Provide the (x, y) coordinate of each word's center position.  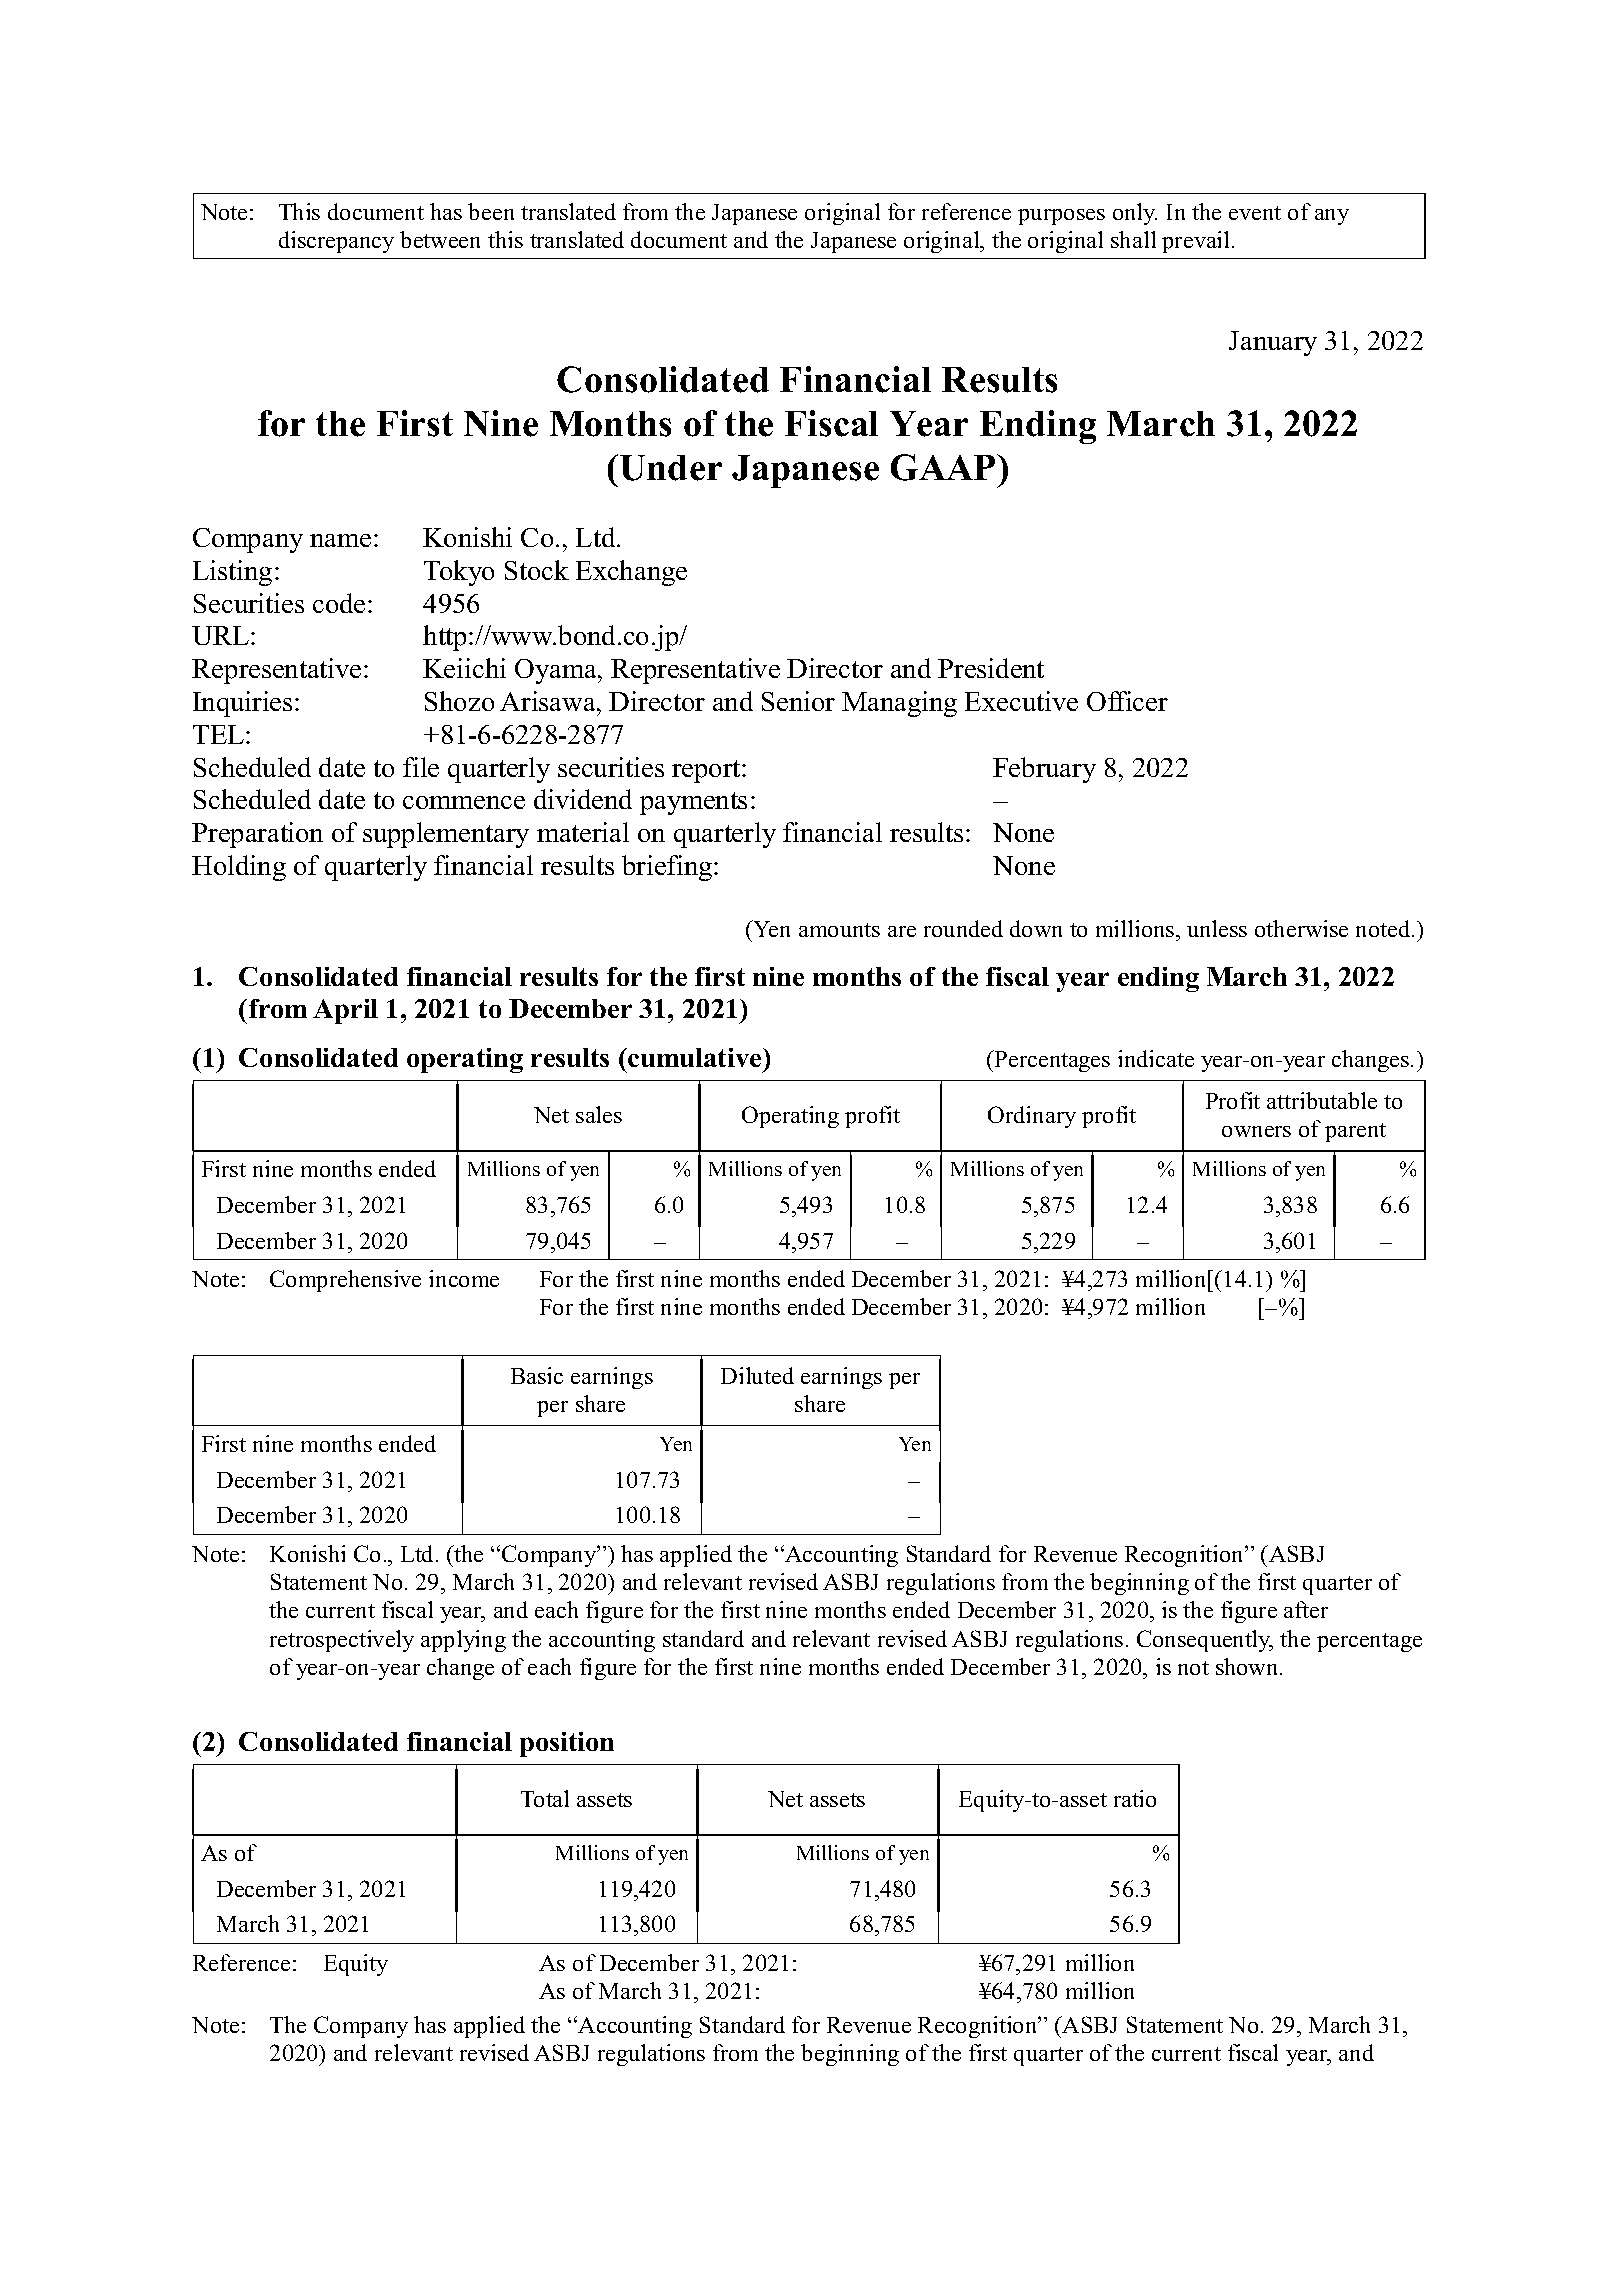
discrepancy (336, 242)
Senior (798, 701)
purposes (1061, 217)
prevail (1195, 242)
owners (1256, 1131)
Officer (1127, 701)
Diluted (757, 1375)
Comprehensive (345, 1281)
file (421, 767)
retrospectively (342, 1641)
